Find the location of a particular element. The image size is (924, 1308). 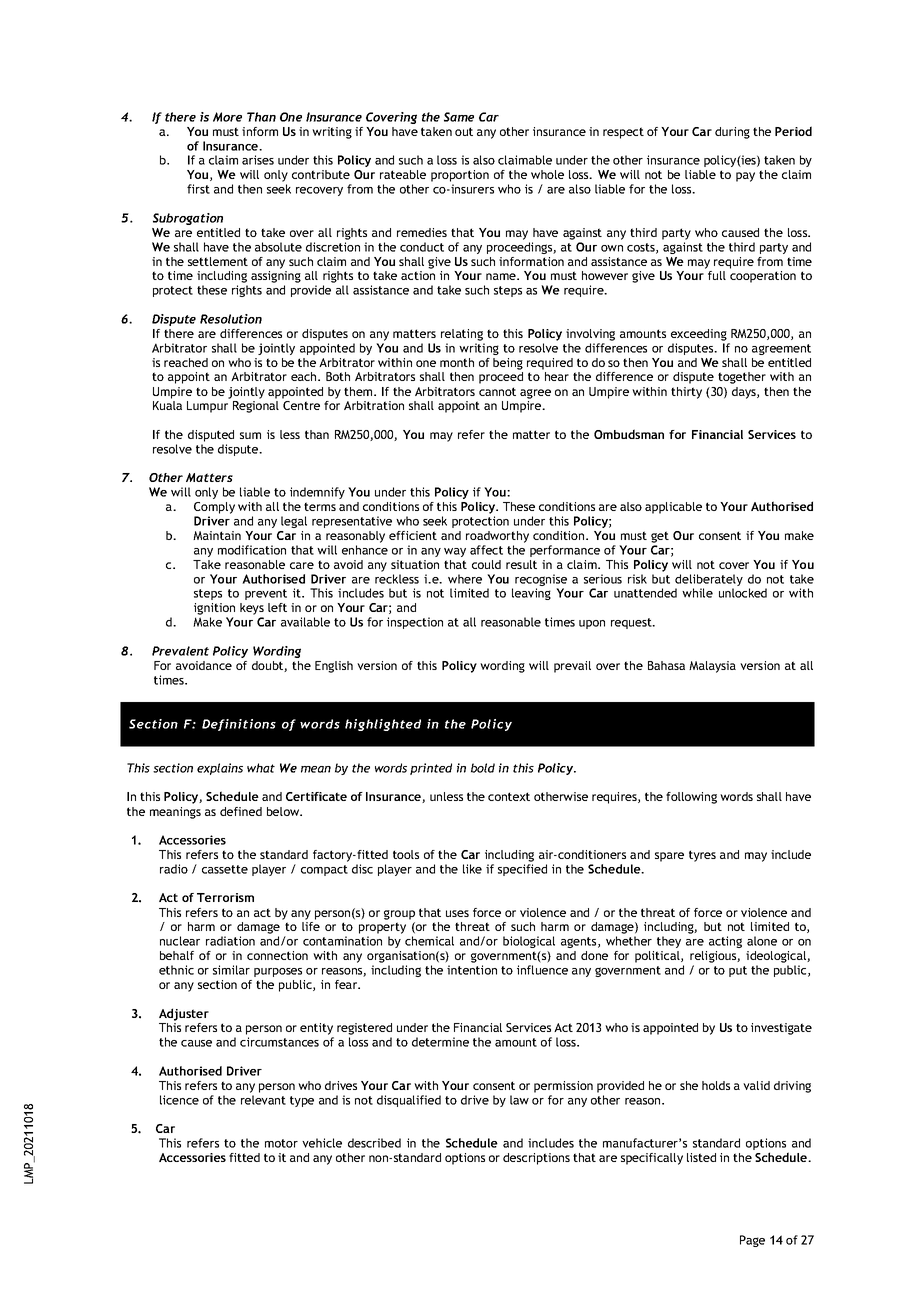

during is located at coordinates (732, 133).
